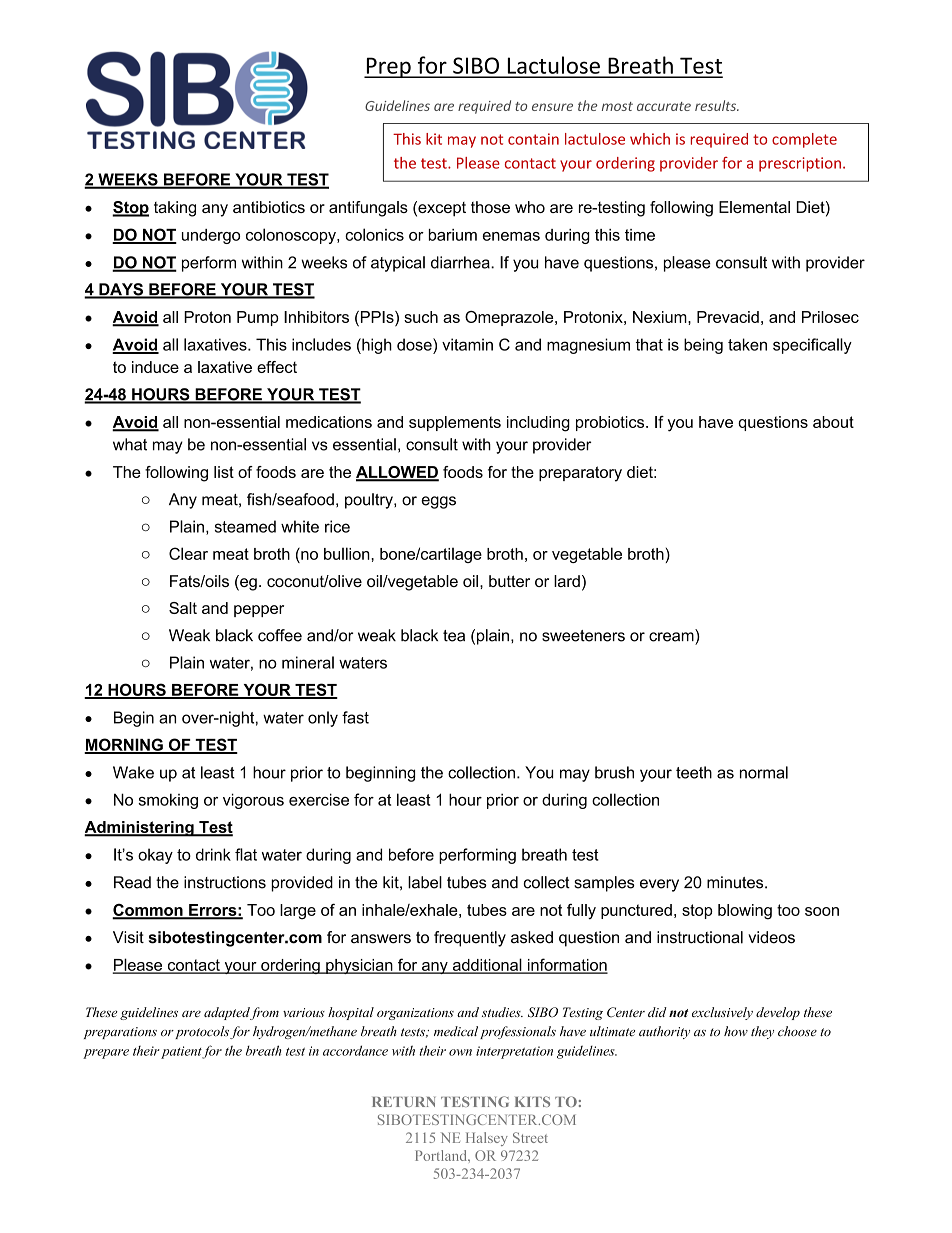  I want to click on cream, so click(671, 637).
